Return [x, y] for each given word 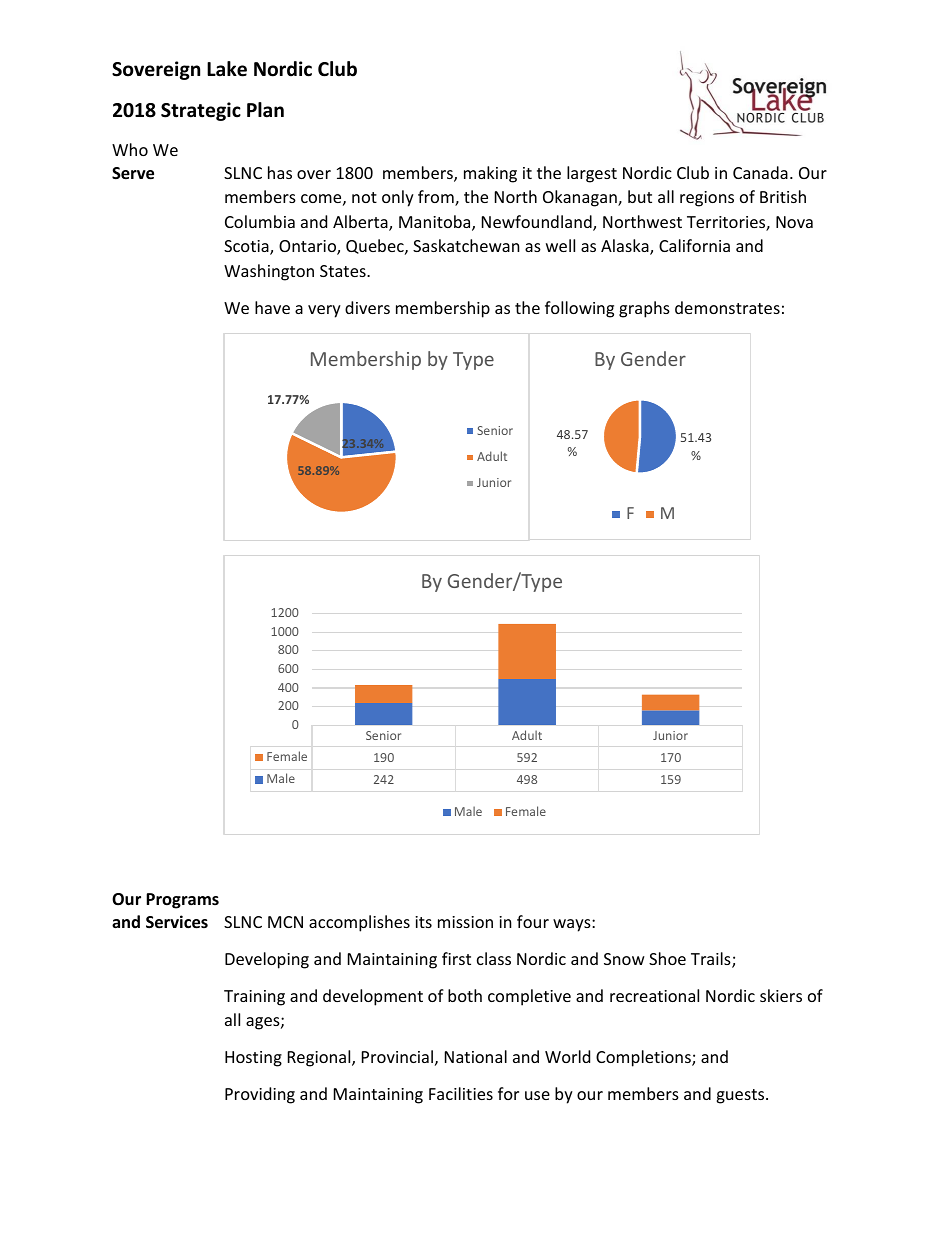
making [490, 174]
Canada [760, 172]
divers [367, 307]
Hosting [253, 1059]
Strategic [201, 111]
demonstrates [727, 307]
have [272, 307]
